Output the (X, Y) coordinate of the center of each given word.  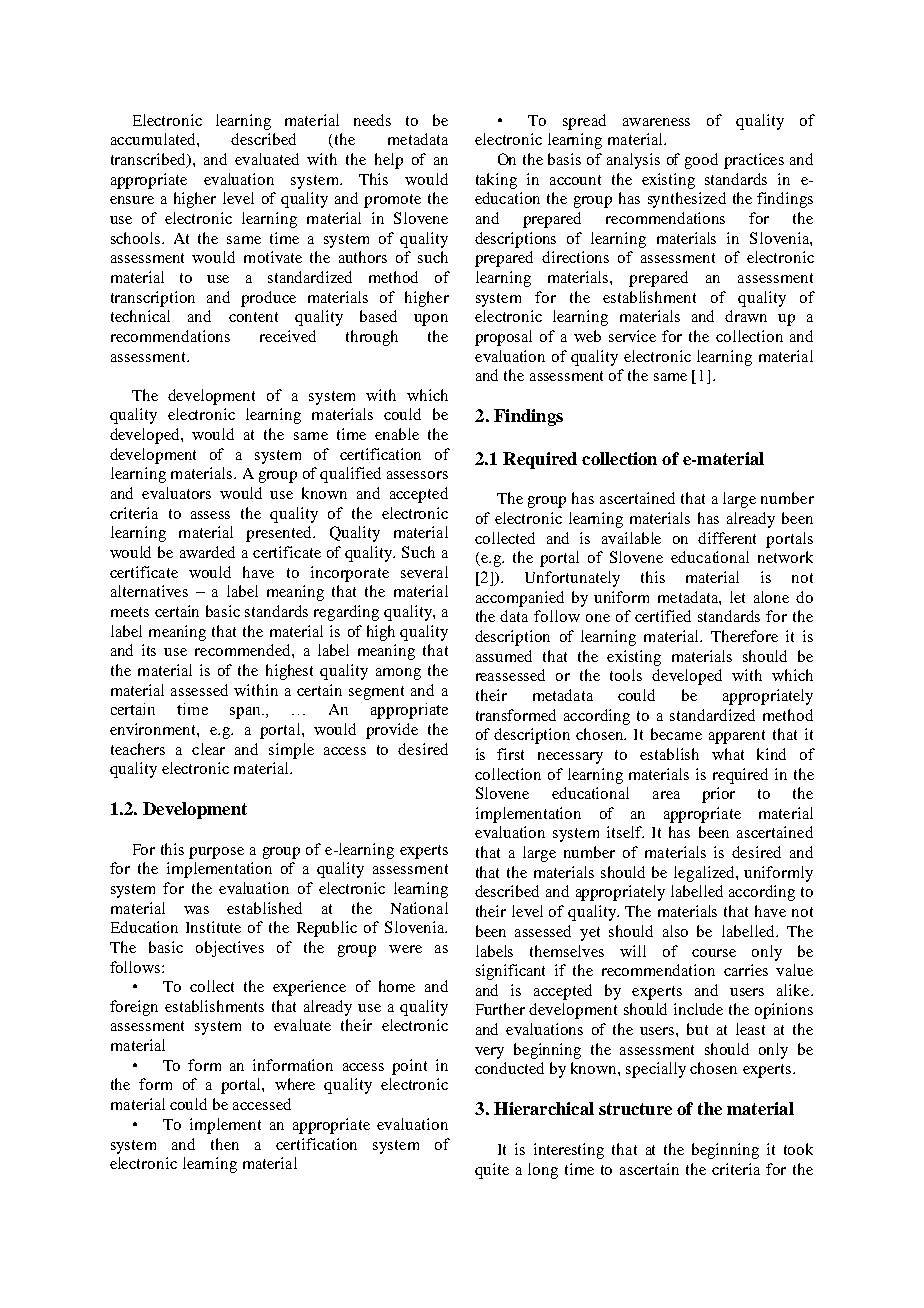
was (196, 910)
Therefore (744, 636)
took (798, 1149)
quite (492, 1171)
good (701, 161)
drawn (746, 316)
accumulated (154, 139)
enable (397, 434)
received (288, 336)
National (419, 908)
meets (130, 612)
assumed (504, 656)
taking (496, 181)
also (675, 931)
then (225, 1144)
